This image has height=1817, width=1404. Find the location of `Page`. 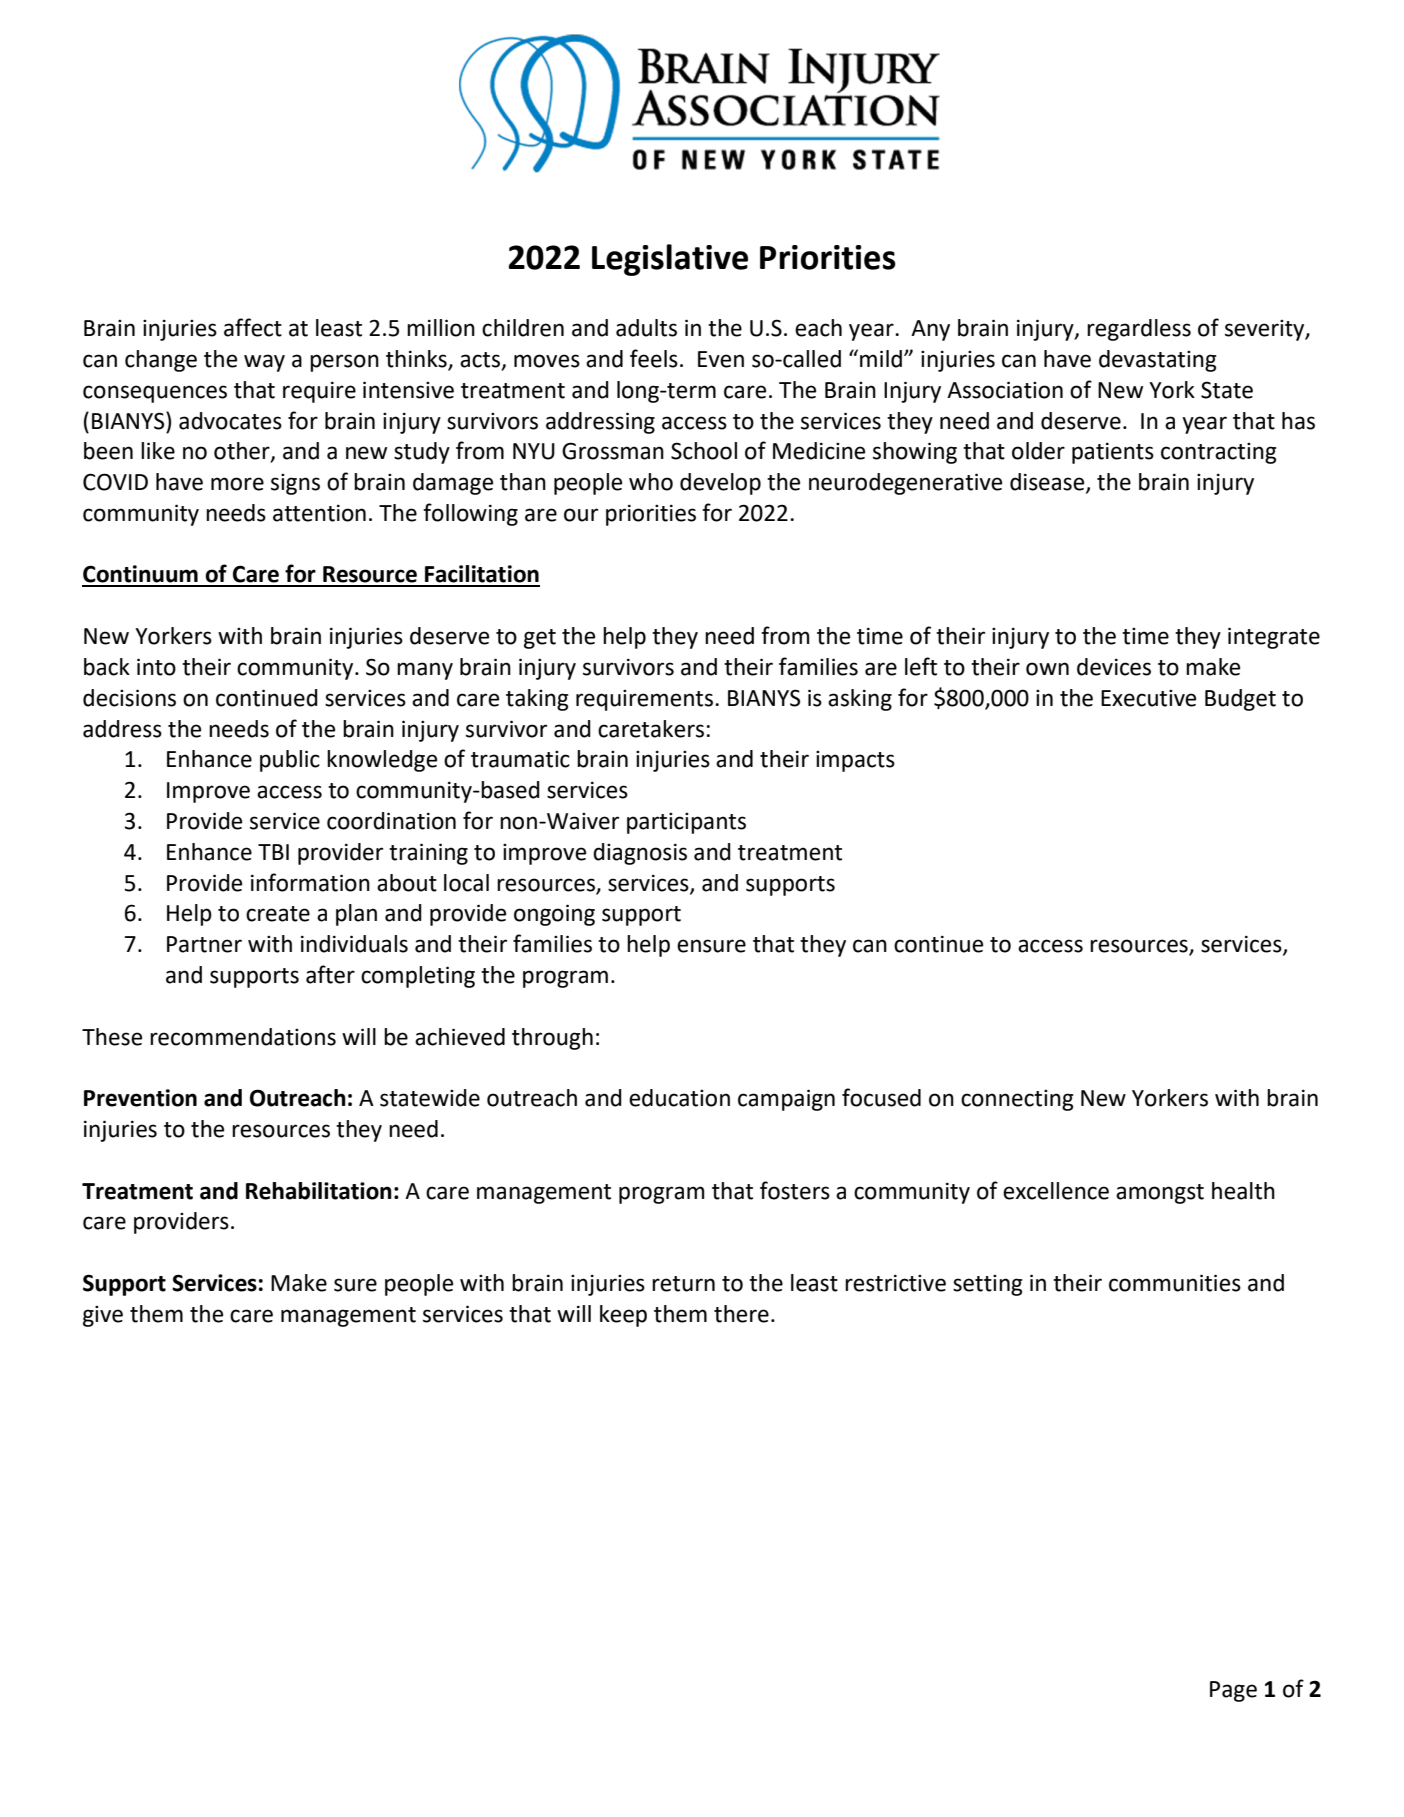

Page is located at coordinates (1233, 1691).
